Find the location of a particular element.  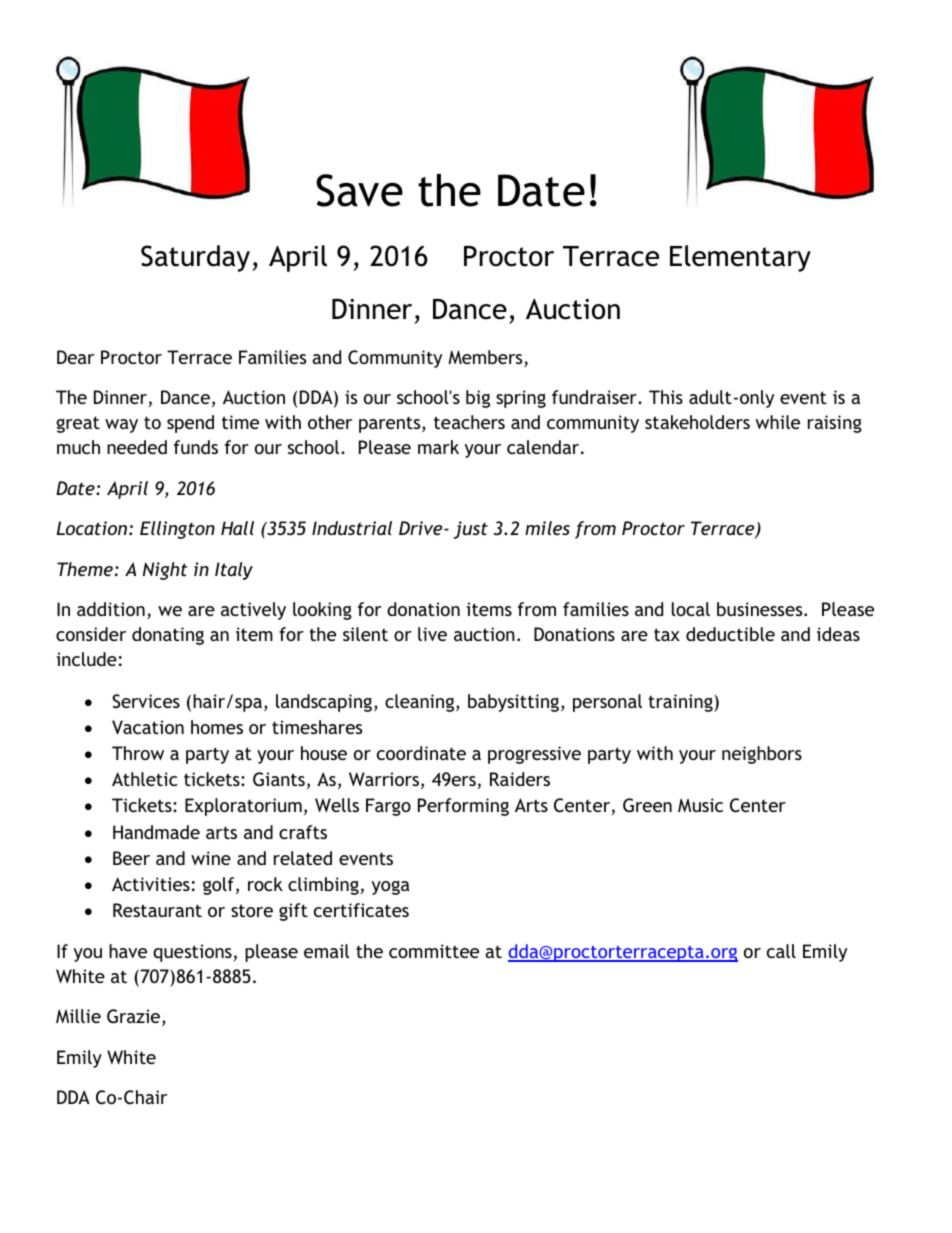

committee is located at coordinates (434, 951).
